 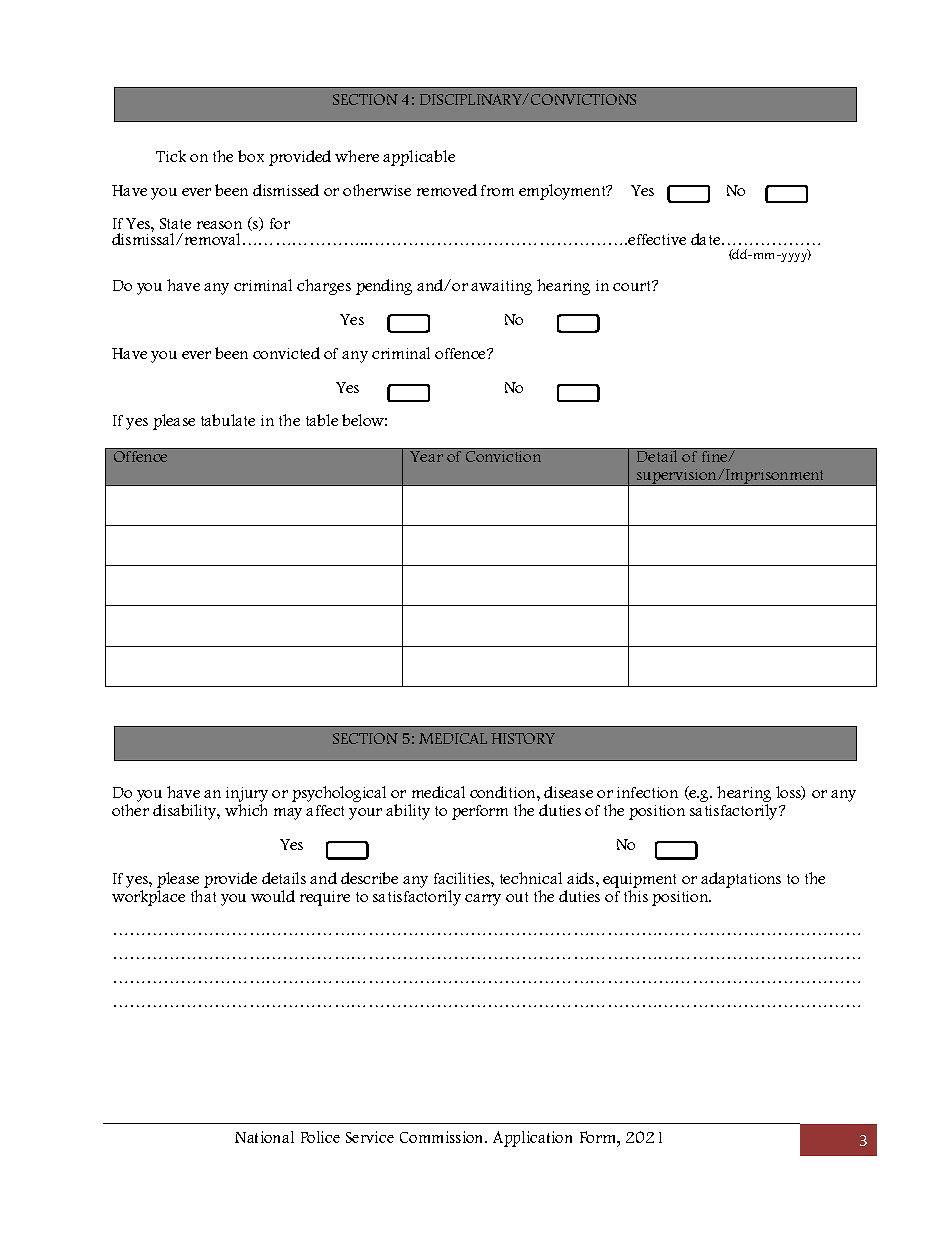 I want to click on Commission, so click(x=443, y=1137).
